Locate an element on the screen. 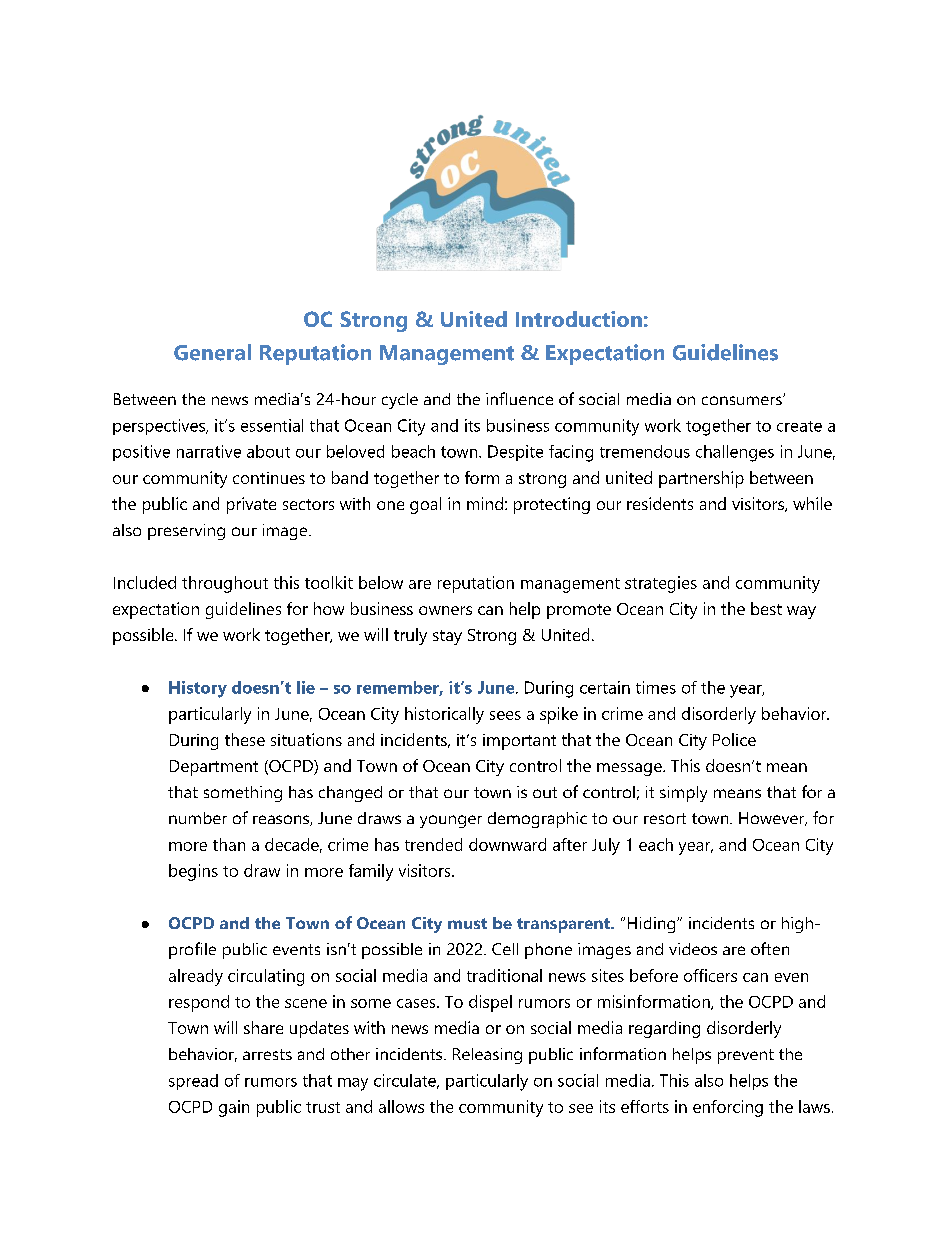 The width and height of the screenshot is (952, 1233). consumers is located at coordinates (743, 400).
